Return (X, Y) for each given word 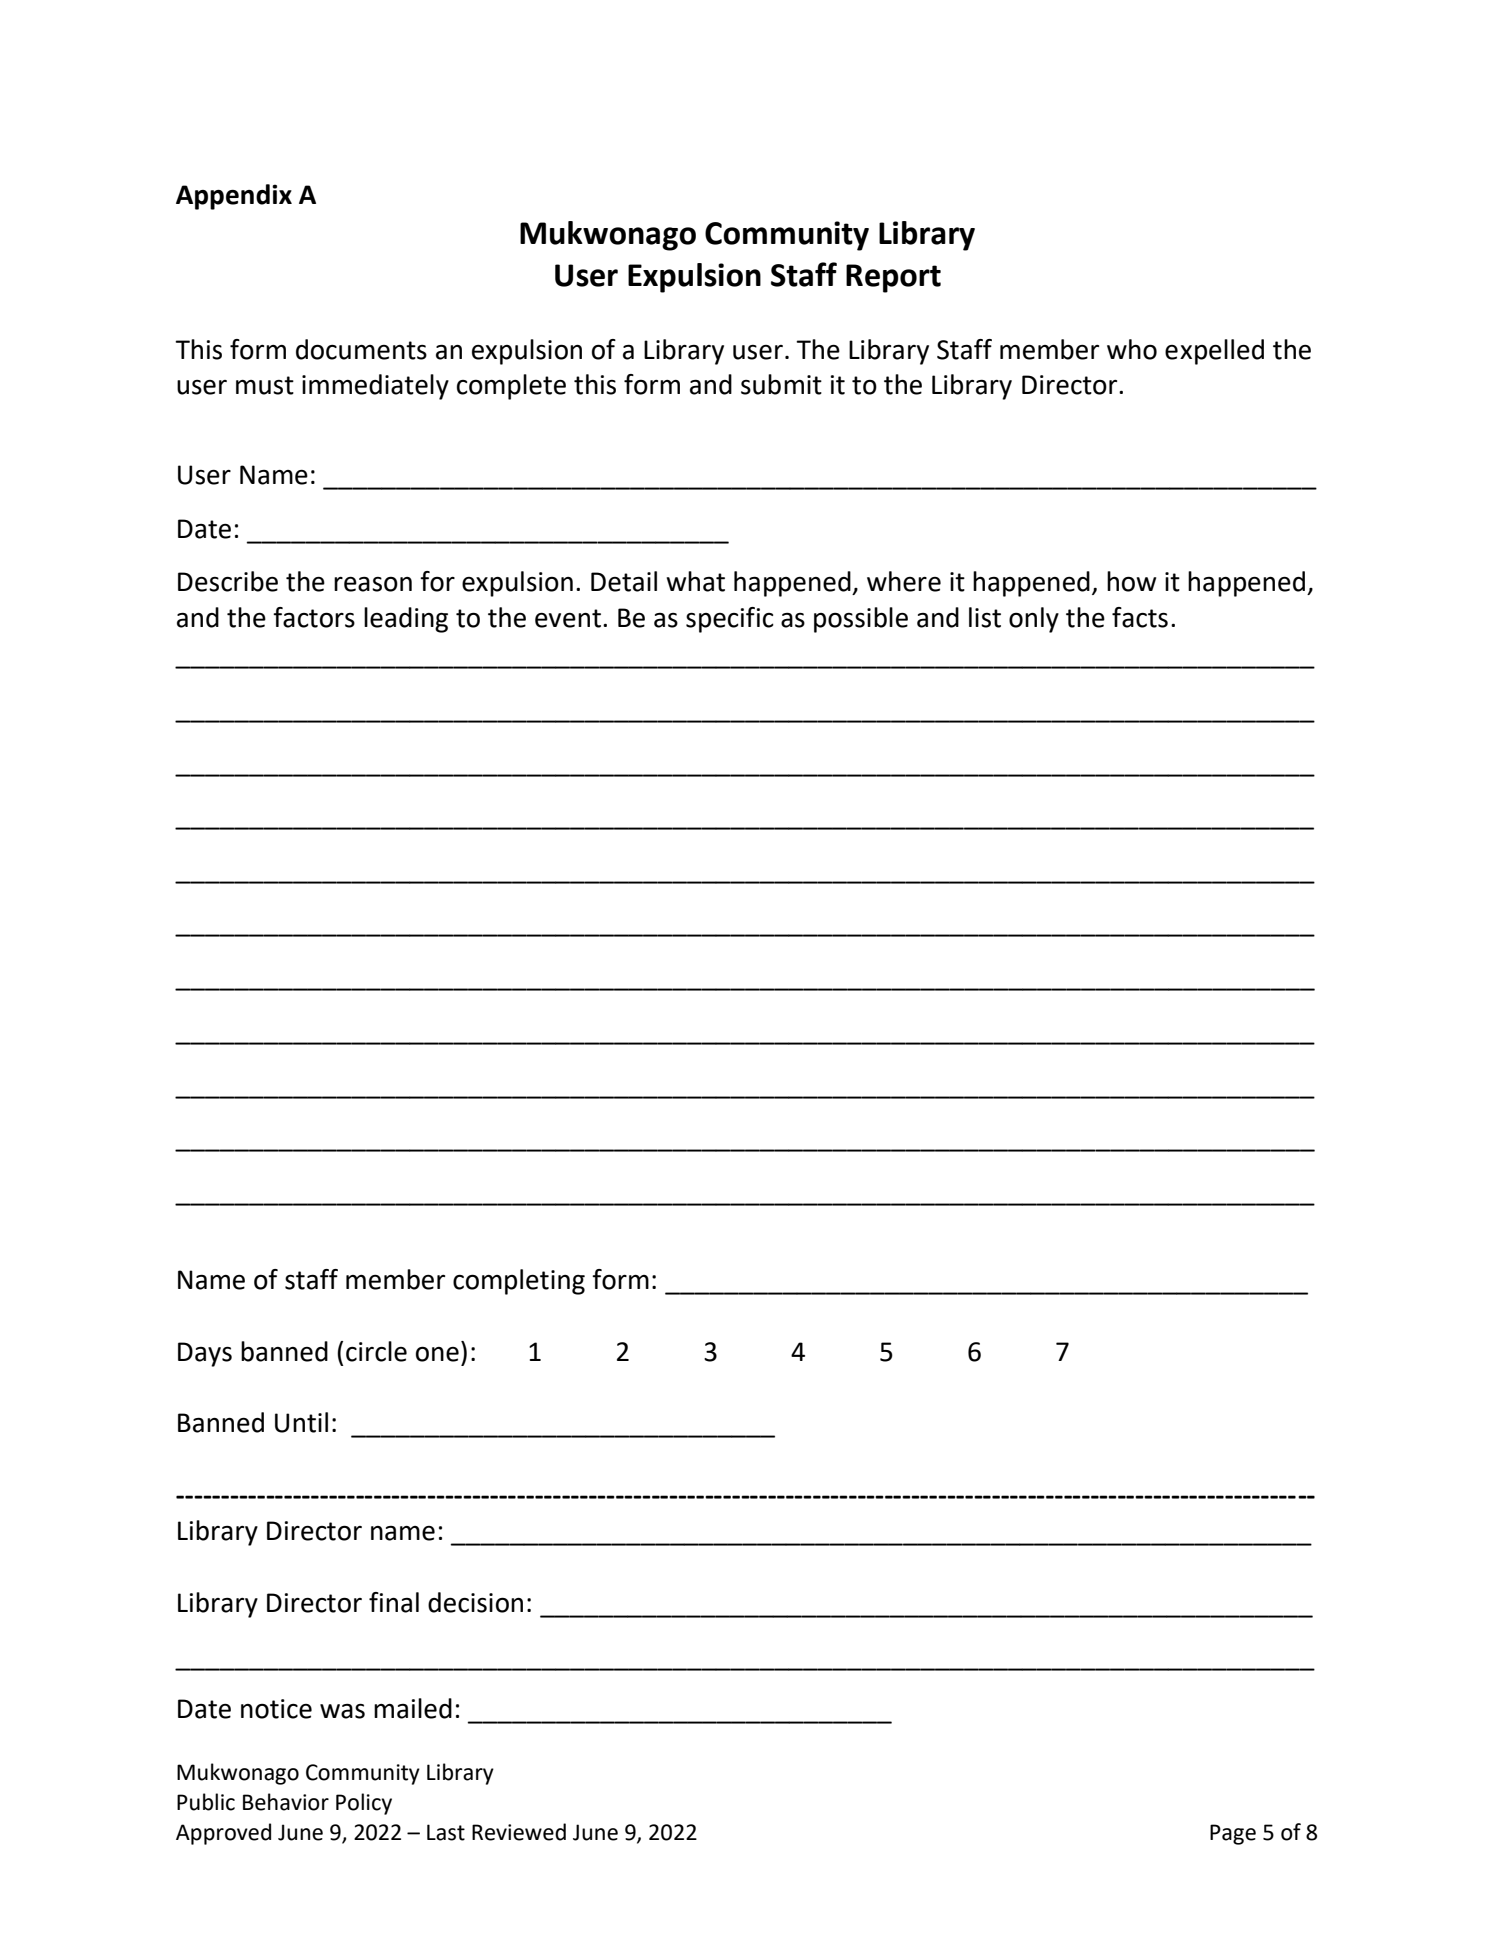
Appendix (234, 197)
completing (519, 1282)
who (1132, 349)
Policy (364, 1804)
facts (1140, 617)
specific (730, 620)
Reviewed (519, 1832)
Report (893, 278)
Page (1233, 1834)
